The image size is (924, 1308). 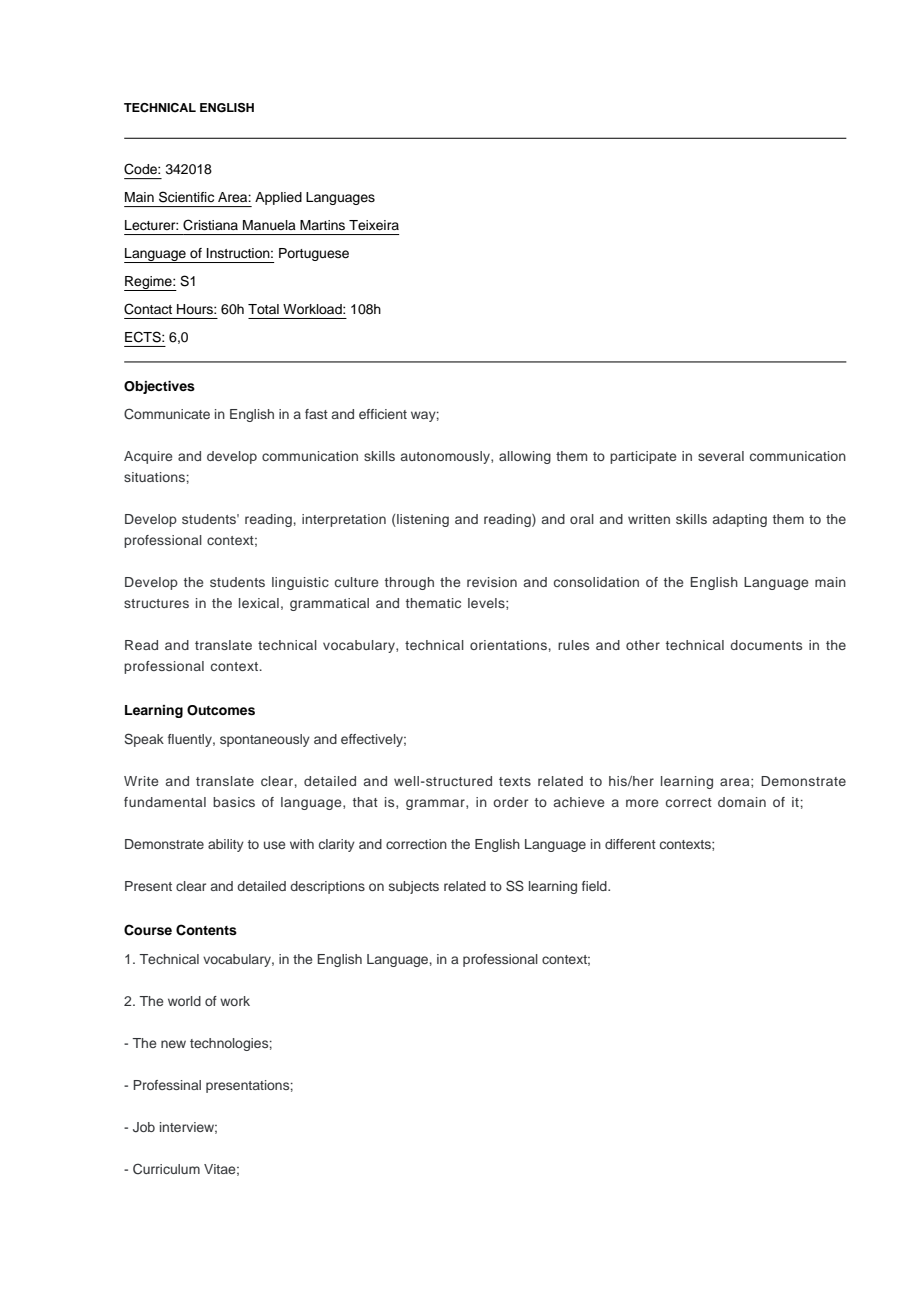 What do you see at coordinates (643, 457) in the page?
I see `participate` at bounding box center [643, 457].
